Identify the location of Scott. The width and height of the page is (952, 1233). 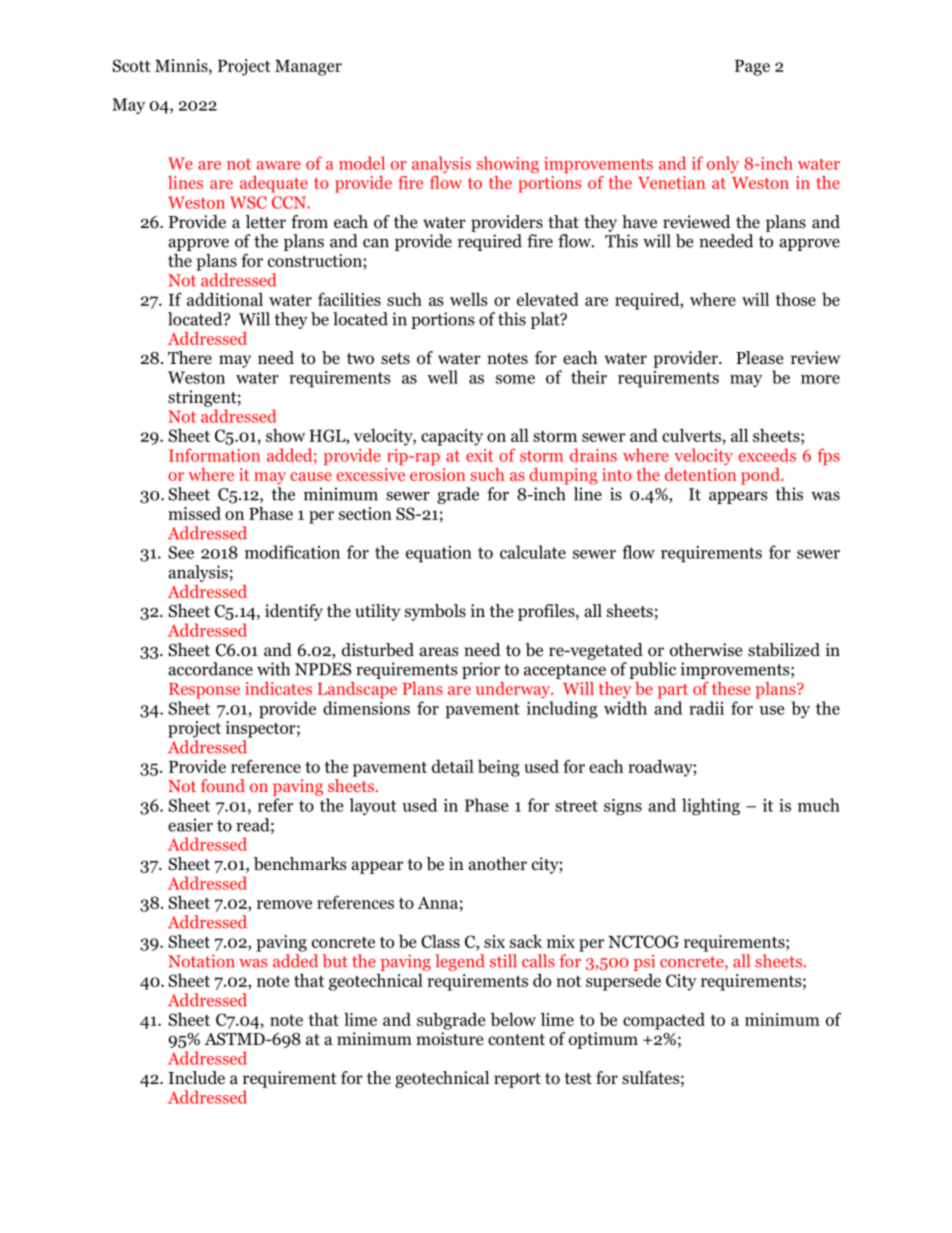
(131, 65).
